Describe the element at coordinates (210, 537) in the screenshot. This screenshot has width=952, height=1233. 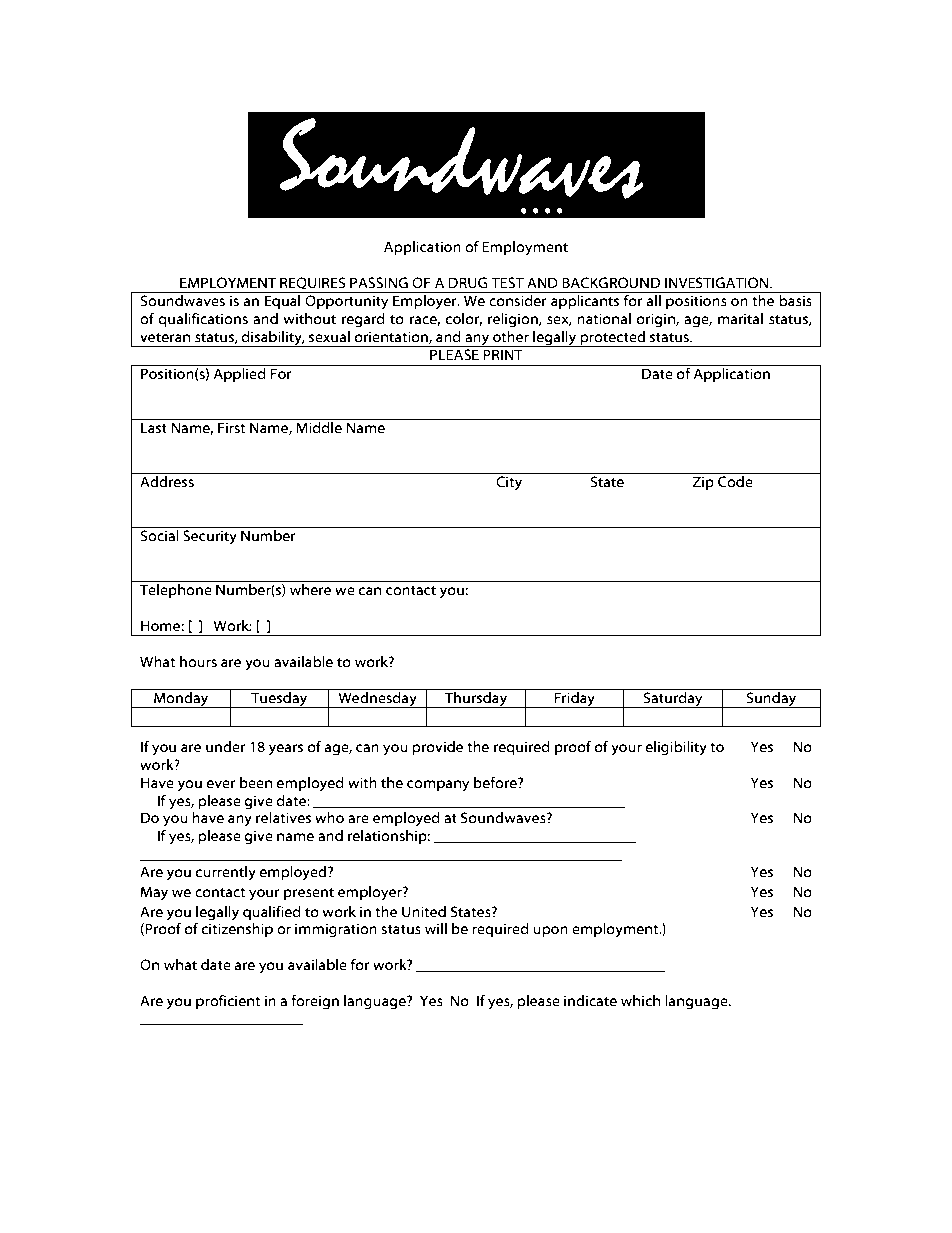
I see `Security` at that location.
